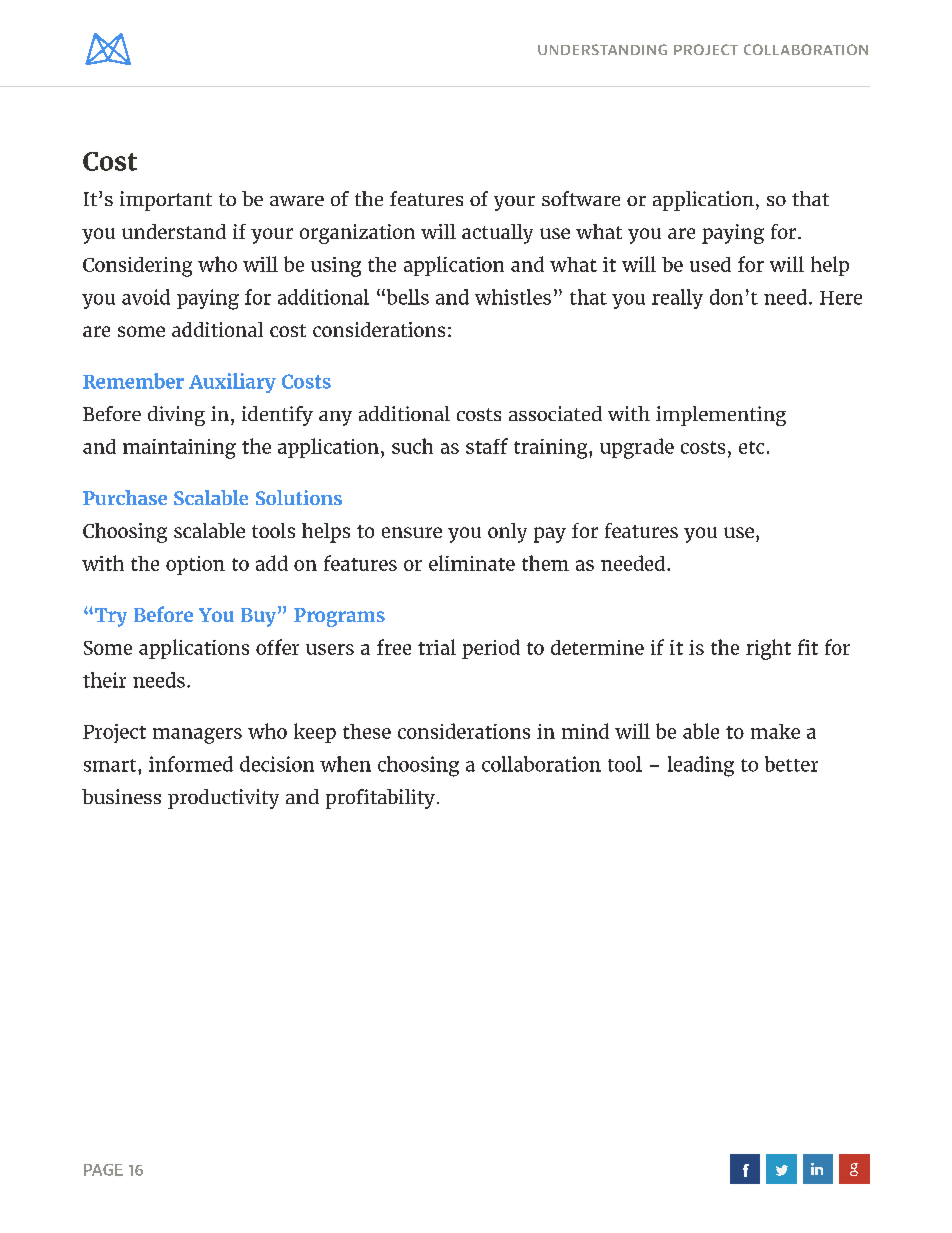 The width and height of the screenshot is (952, 1233). Describe the element at coordinates (791, 764) in the screenshot. I see `better` at that location.
